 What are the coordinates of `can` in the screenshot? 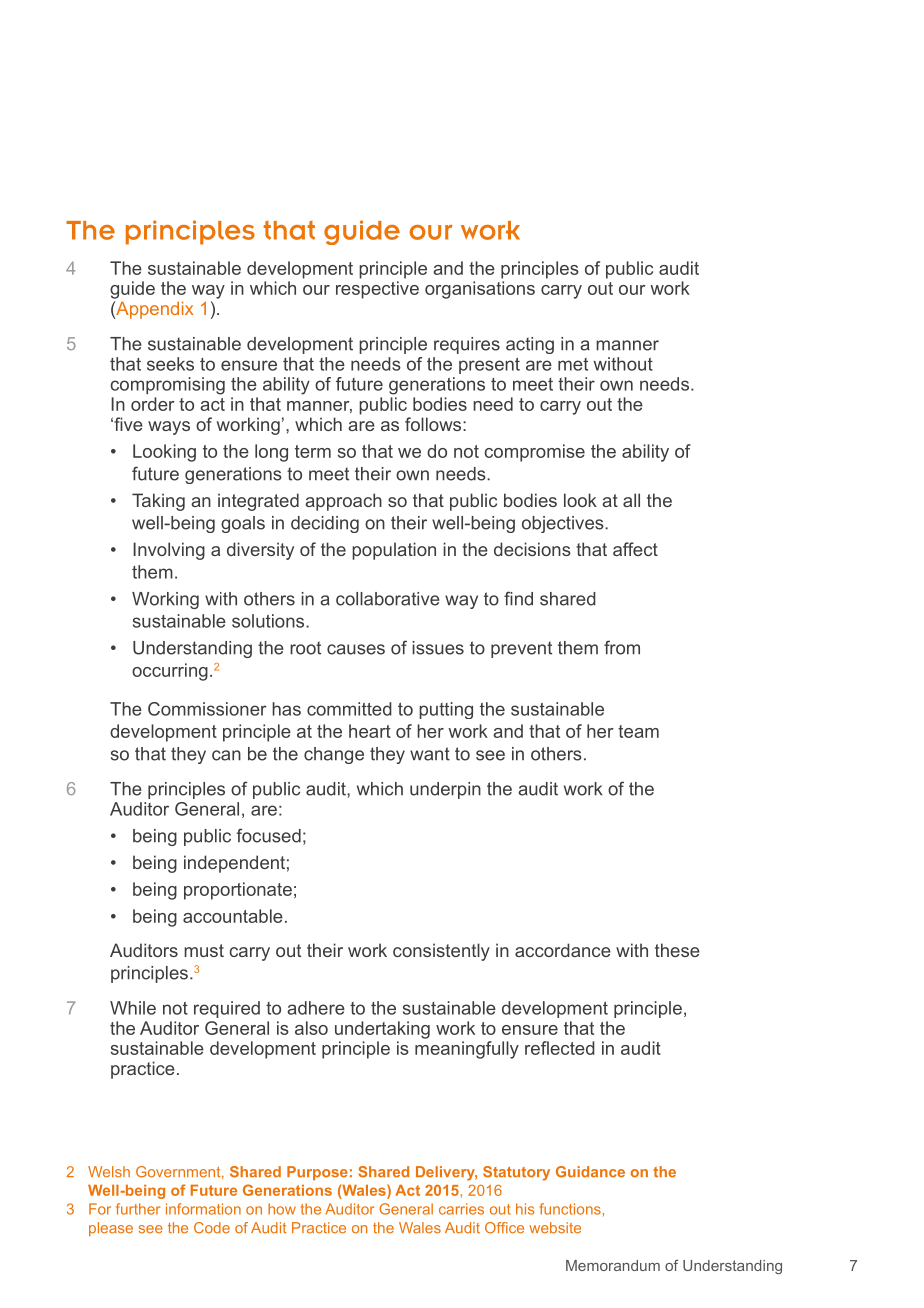 It's located at (226, 755).
